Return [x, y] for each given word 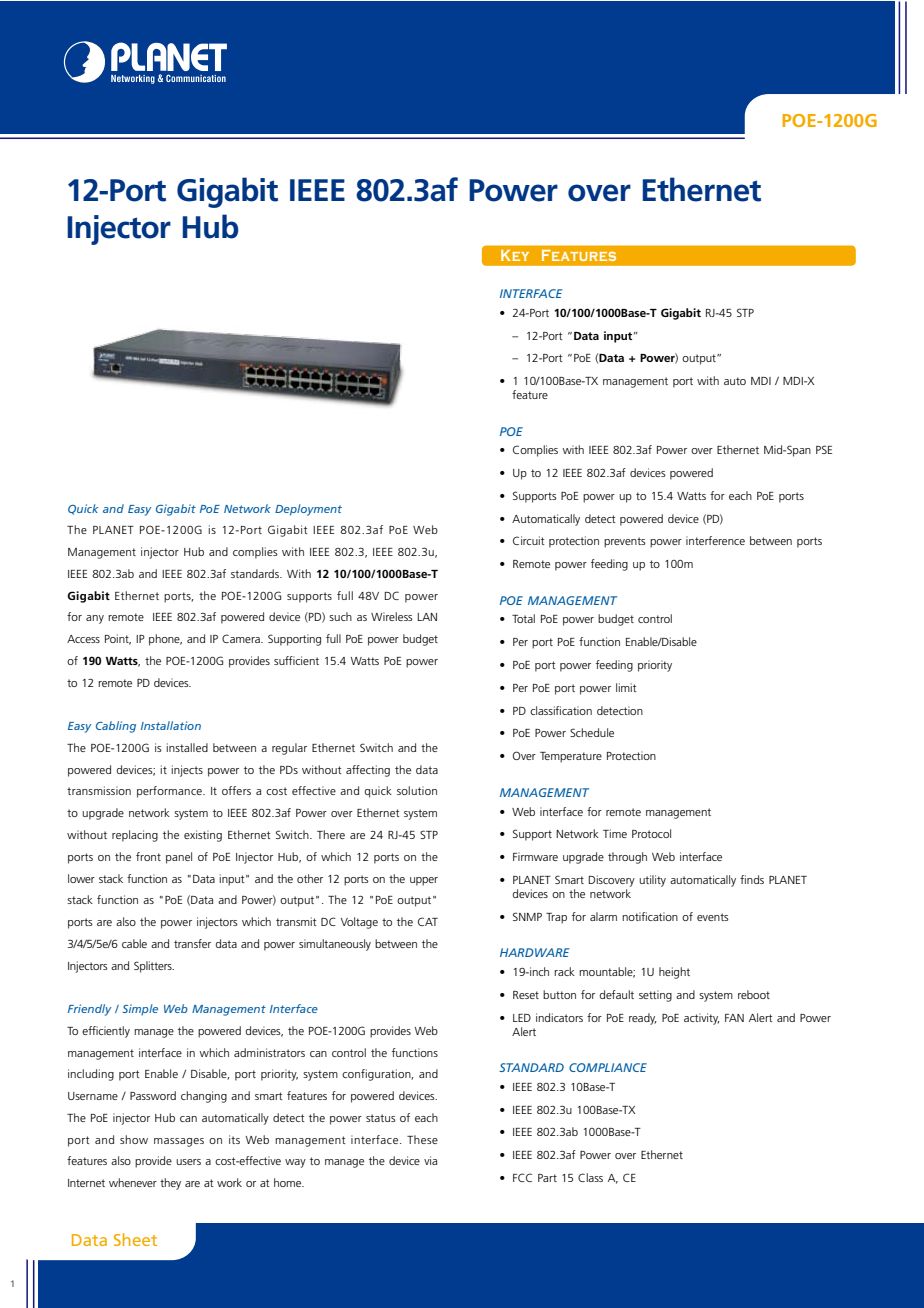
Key [515, 255]
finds [752, 879]
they [170, 1184]
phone [165, 640]
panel [179, 858]
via [430, 1160]
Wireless [392, 616]
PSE [824, 449]
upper [424, 881]
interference [715, 540]
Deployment [308, 510]
